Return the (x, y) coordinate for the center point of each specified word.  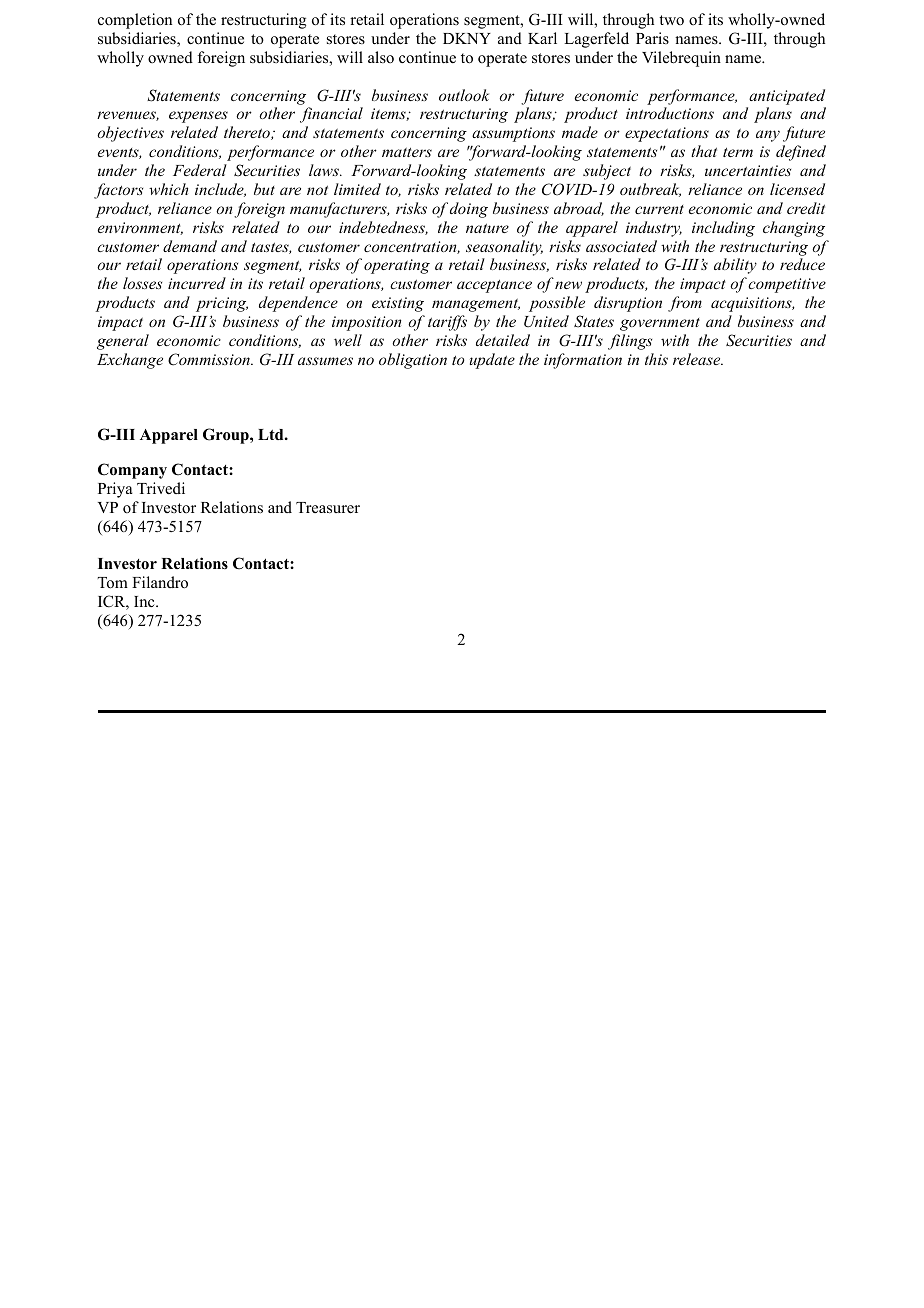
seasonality (504, 248)
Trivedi (161, 488)
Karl (542, 38)
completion (135, 21)
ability (735, 266)
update (492, 361)
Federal (200, 170)
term (738, 152)
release (698, 359)
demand (190, 246)
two (671, 20)
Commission (210, 359)
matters (407, 152)
